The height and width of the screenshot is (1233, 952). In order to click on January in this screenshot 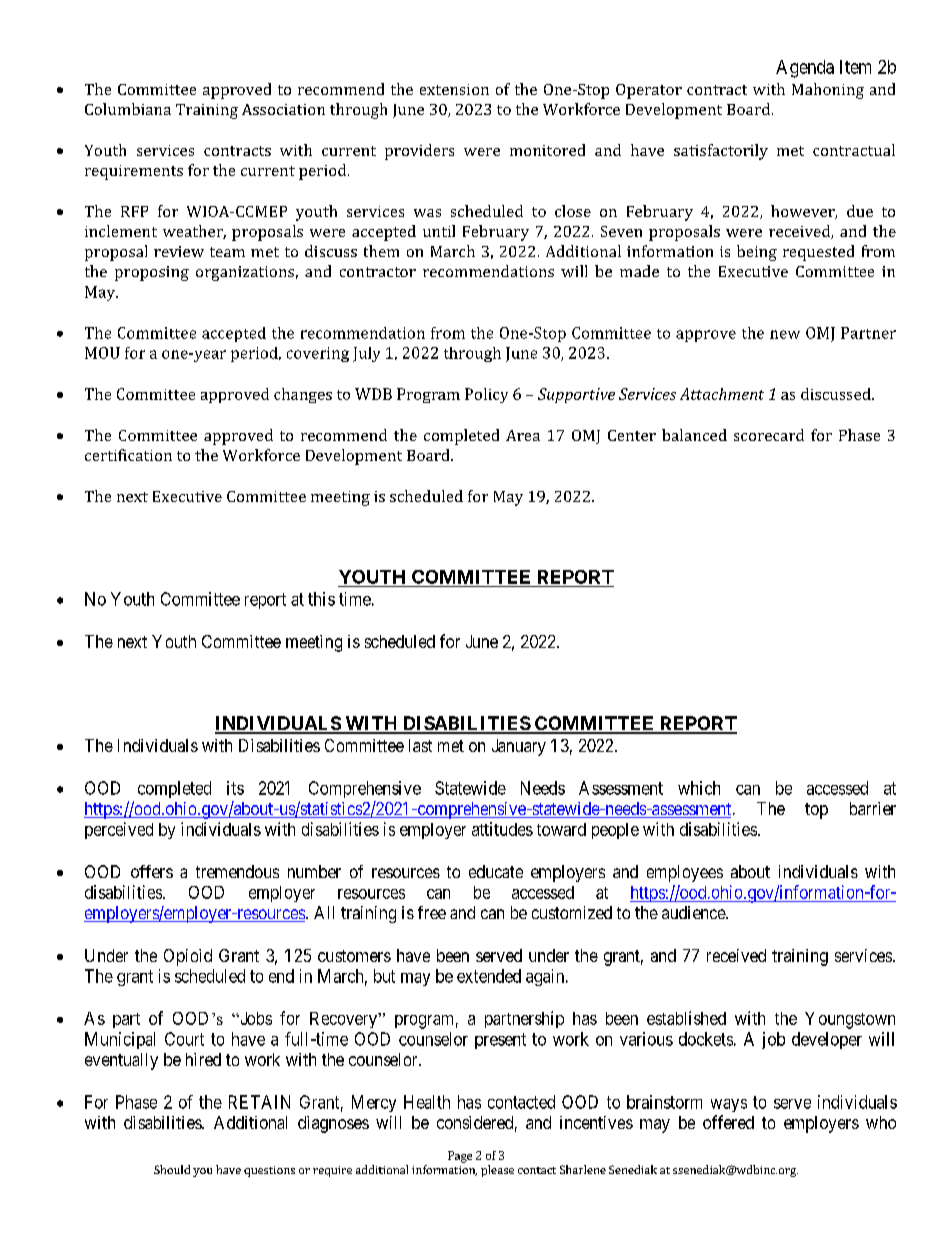, I will do `click(519, 747)`.
